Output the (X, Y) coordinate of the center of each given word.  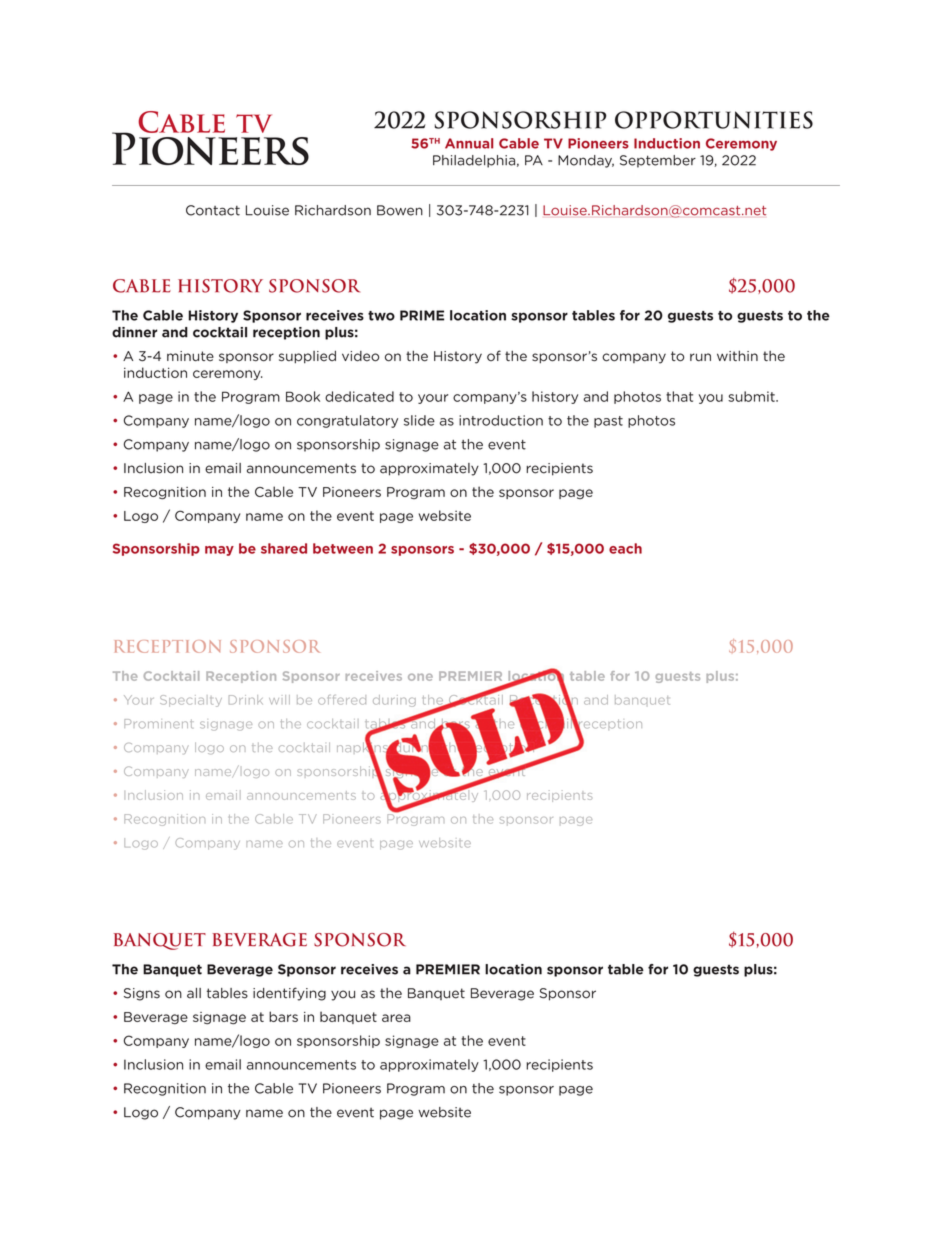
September (658, 161)
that (679, 396)
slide (419, 420)
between (343, 548)
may (219, 551)
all (194, 993)
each (625, 548)
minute (190, 356)
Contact (213, 210)
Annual (469, 143)
